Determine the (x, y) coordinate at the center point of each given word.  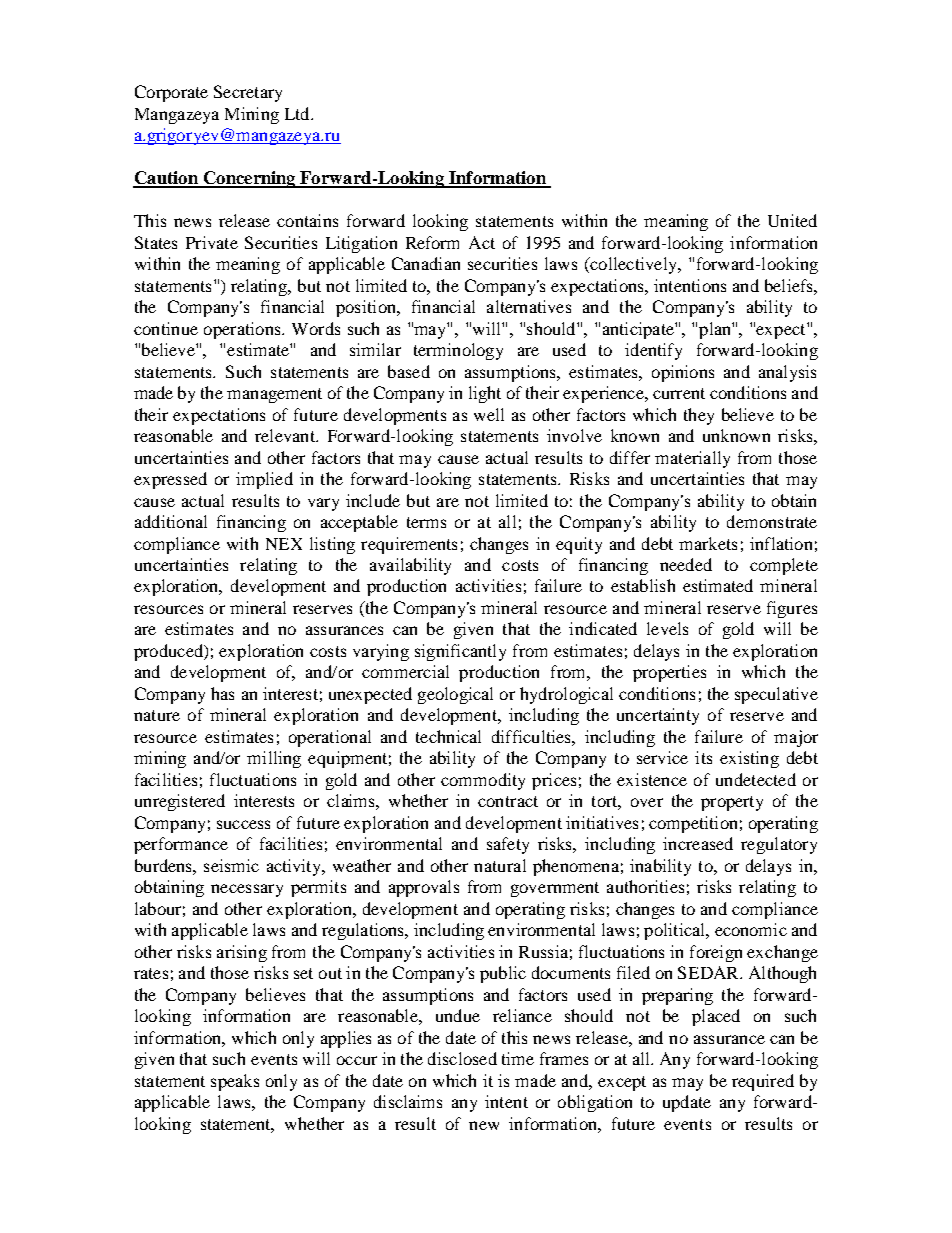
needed (686, 564)
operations (243, 330)
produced (169, 652)
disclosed (462, 1058)
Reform (432, 242)
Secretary (248, 93)
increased (698, 843)
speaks (235, 1082)
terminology (458, 351)
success (243, 824)
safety (508, 845)
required (763, 1082)
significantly (460, 652)
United (792, 220)
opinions (683, 373)
